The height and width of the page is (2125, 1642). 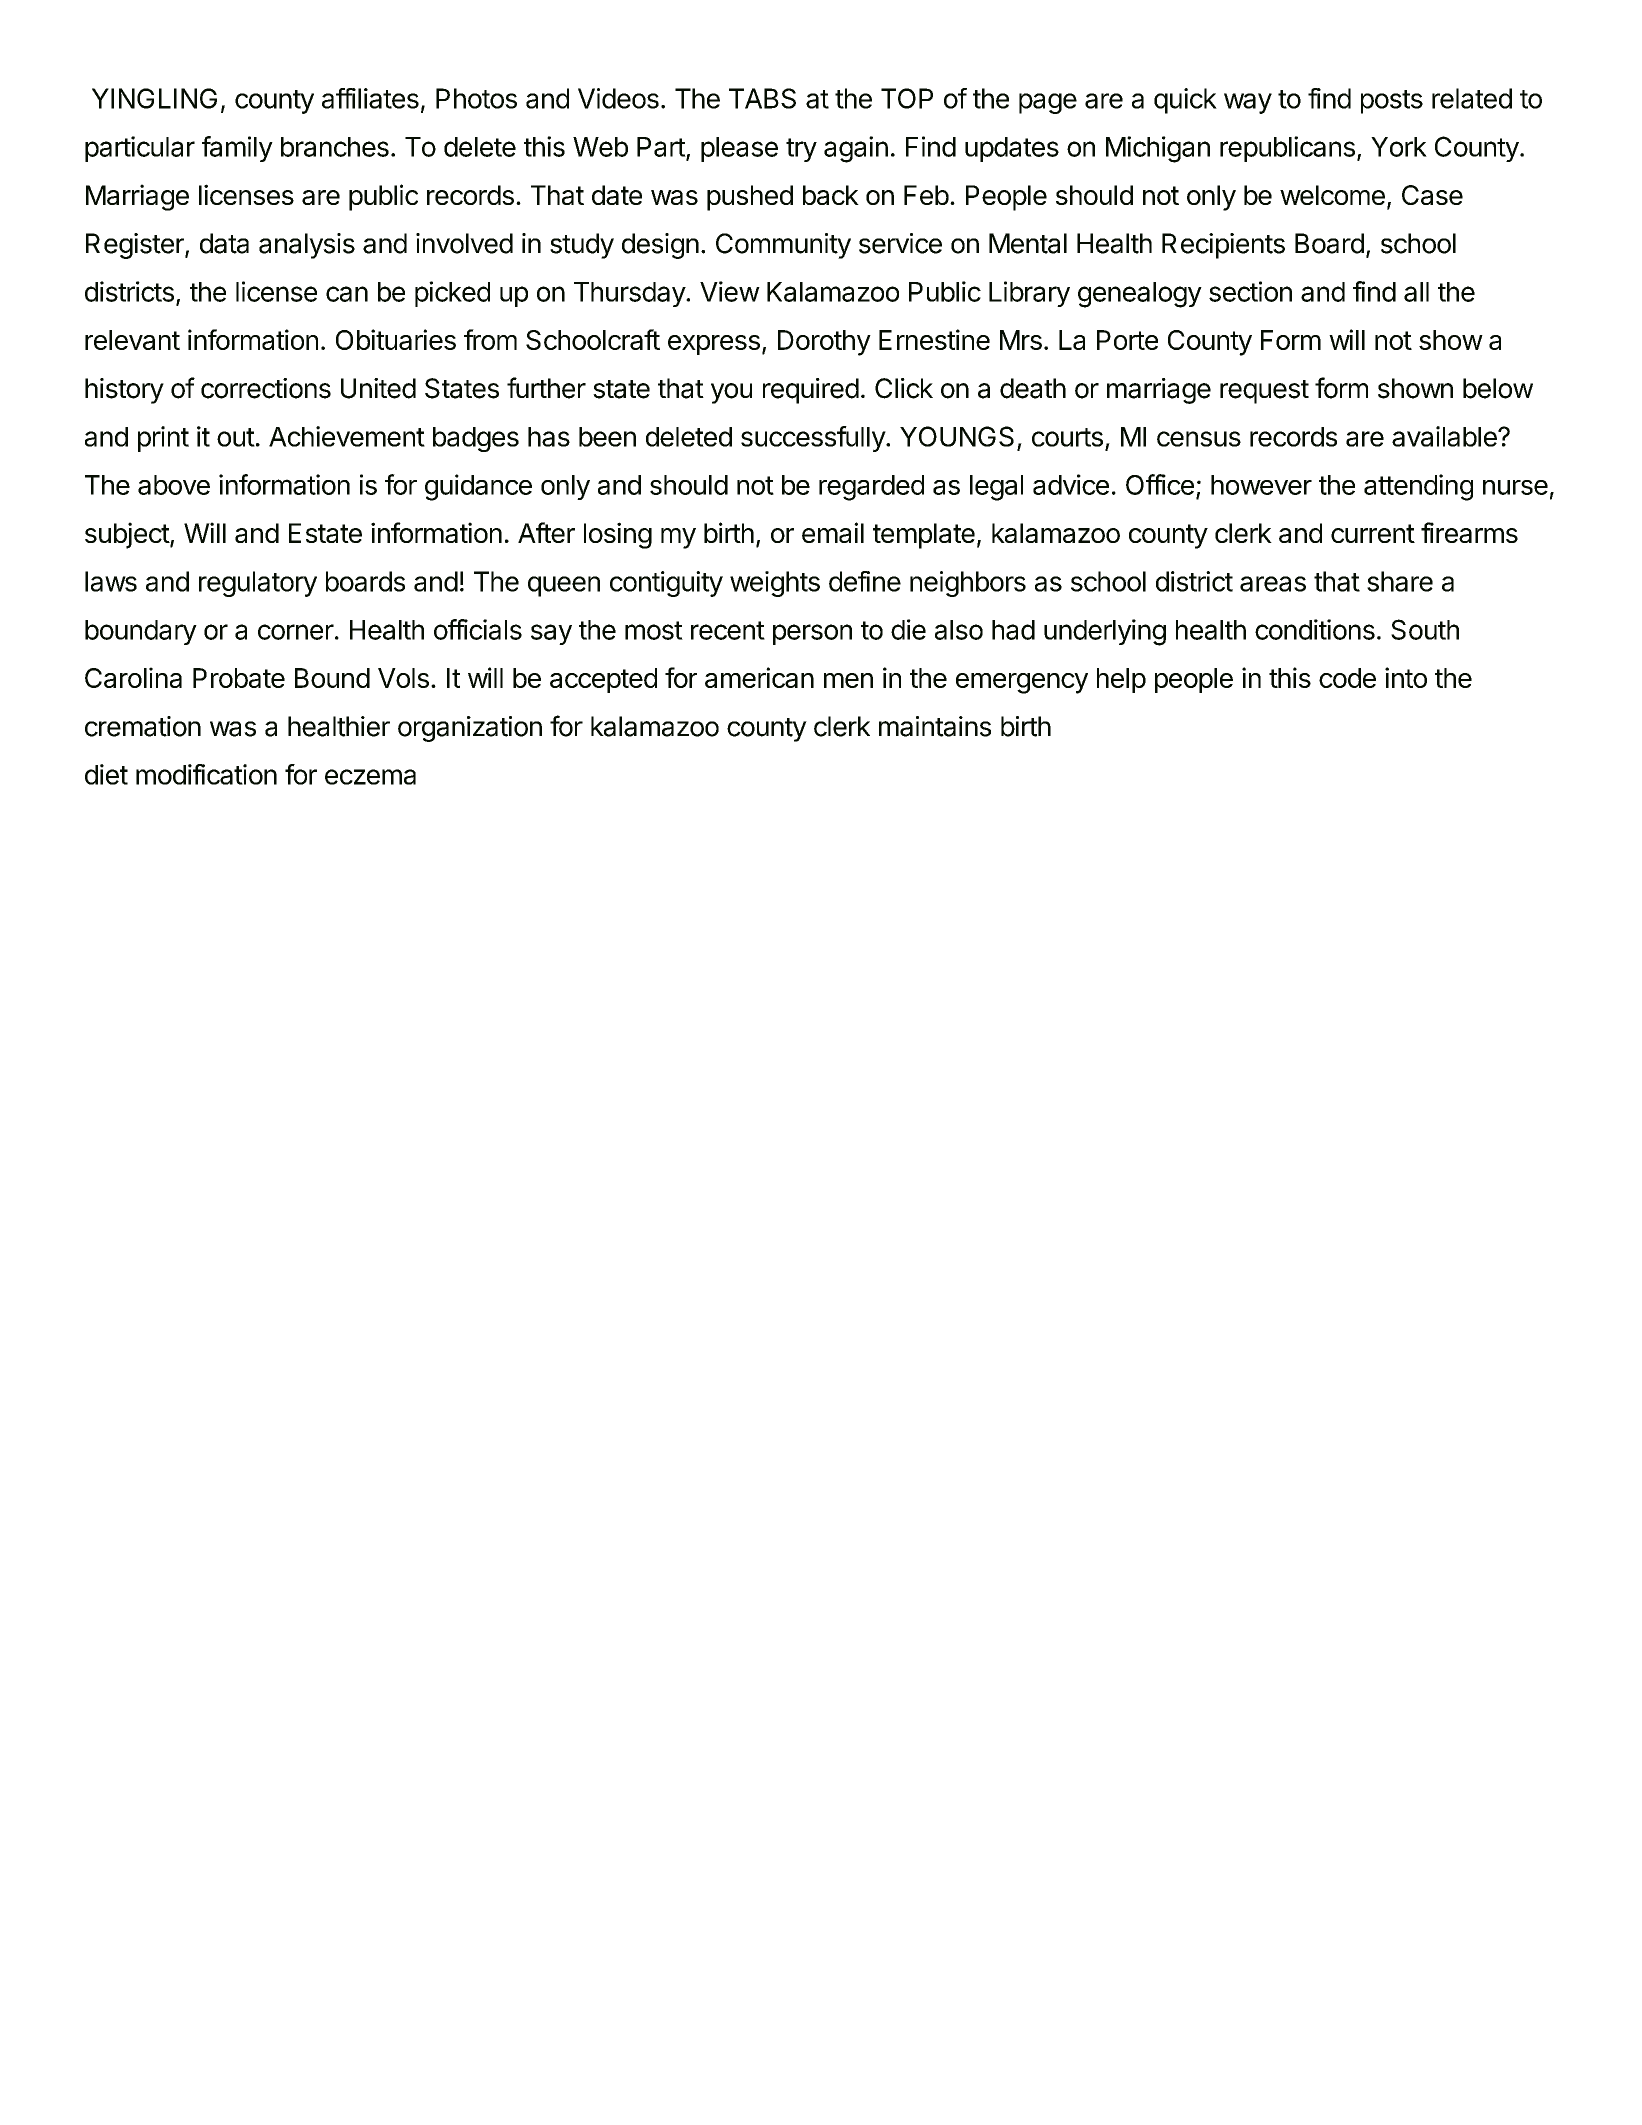 I want to click on corrections, so click(x=266, y=388).
